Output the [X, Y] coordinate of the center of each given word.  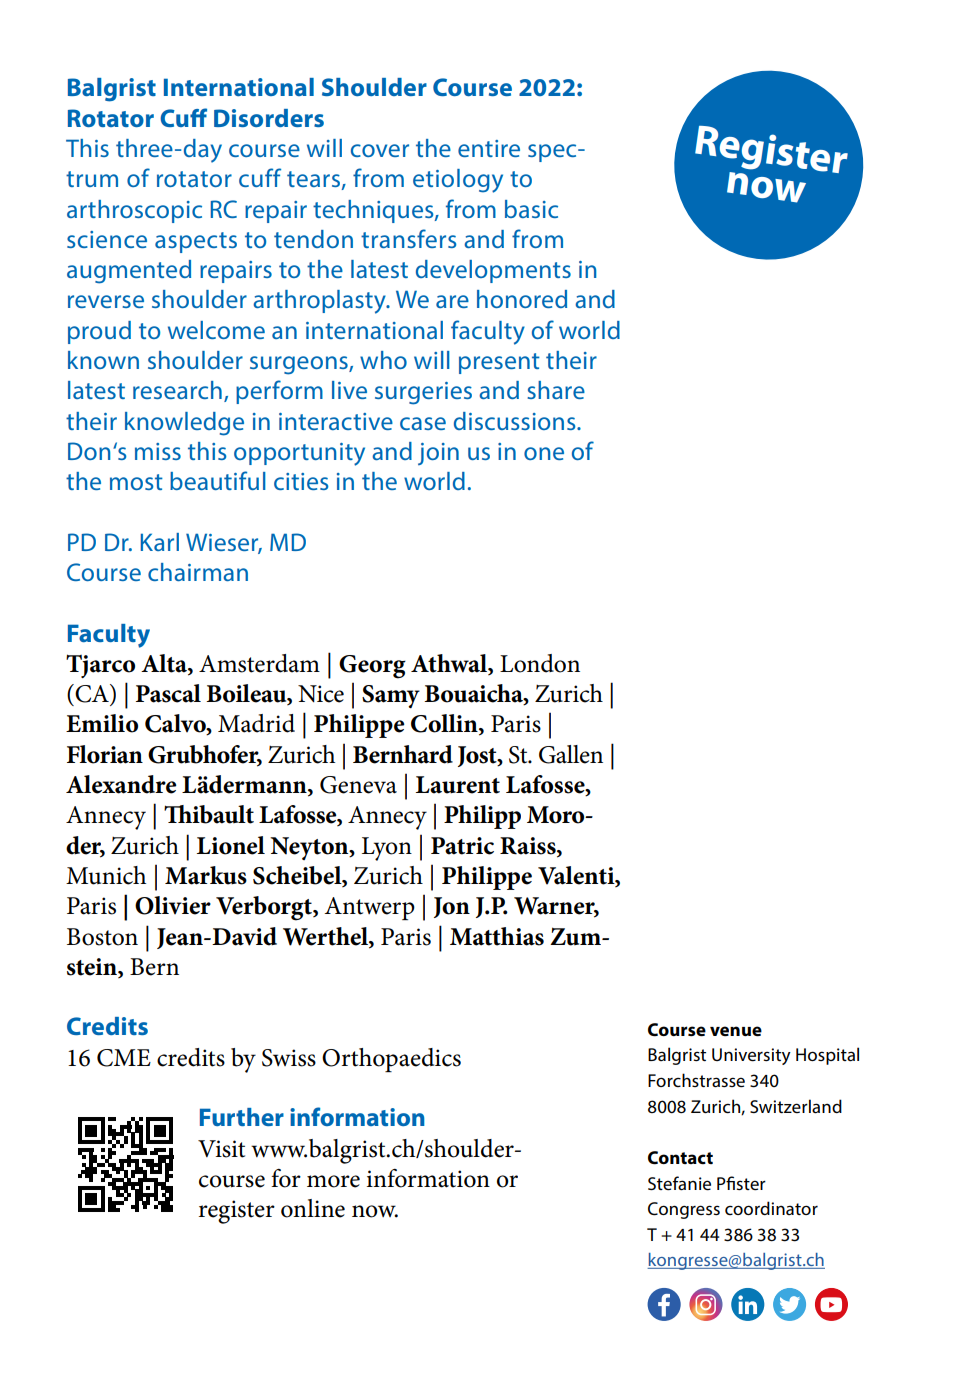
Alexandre [121, 784]
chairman [198, 572]
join [438, 454]
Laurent [458, 785]
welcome [216, 330]
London [540, 663]
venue [736, 1031]
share [556, 390]
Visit [221, 1149]
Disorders [269, 118]
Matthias [497, 936]
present [499, 363]
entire [489, 148]
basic [531, 209]
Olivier [173, 905]
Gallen [571, 754]
